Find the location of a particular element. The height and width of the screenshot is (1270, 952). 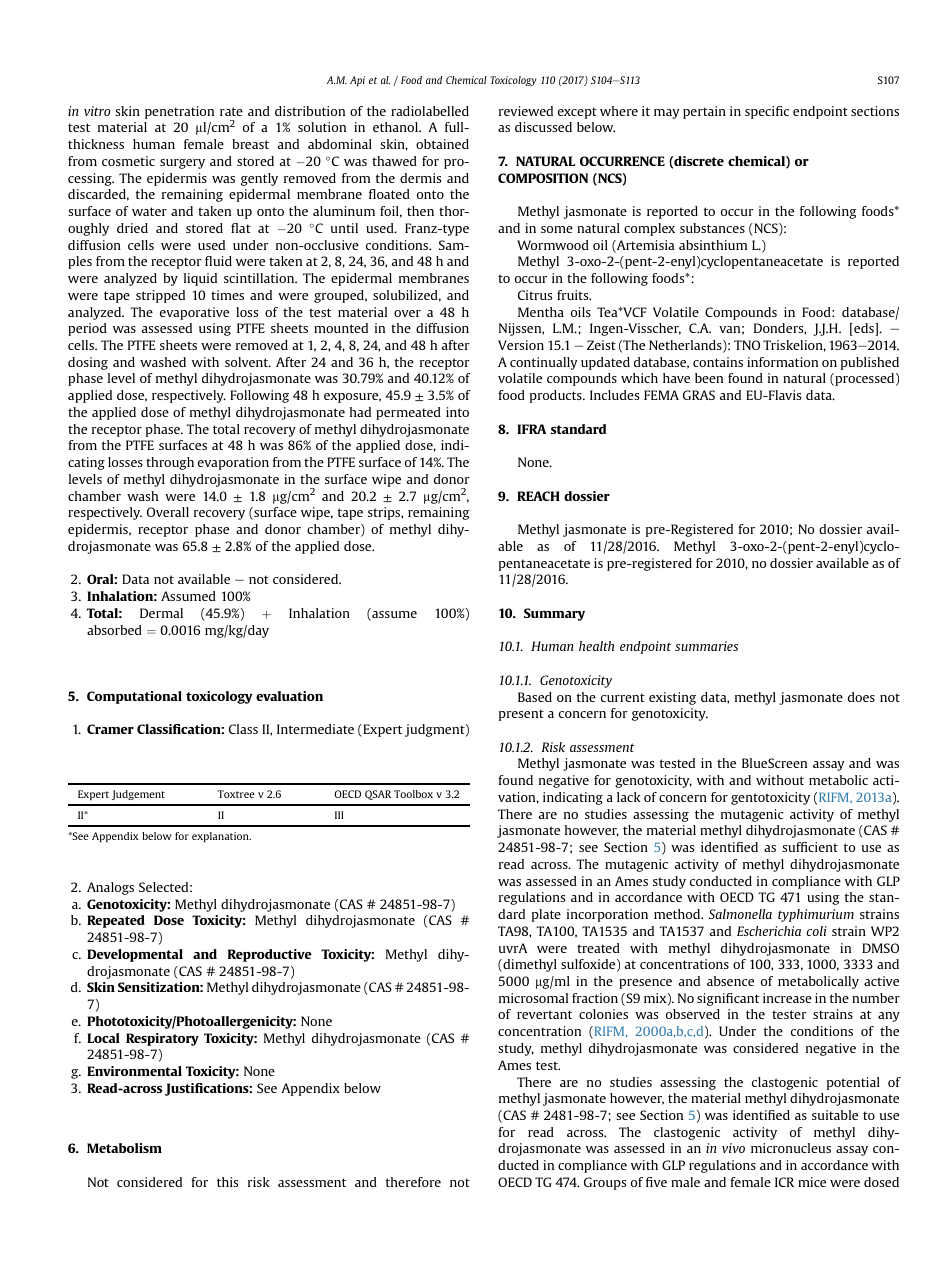

Metabolism is located at coordinates (124, 1148).
